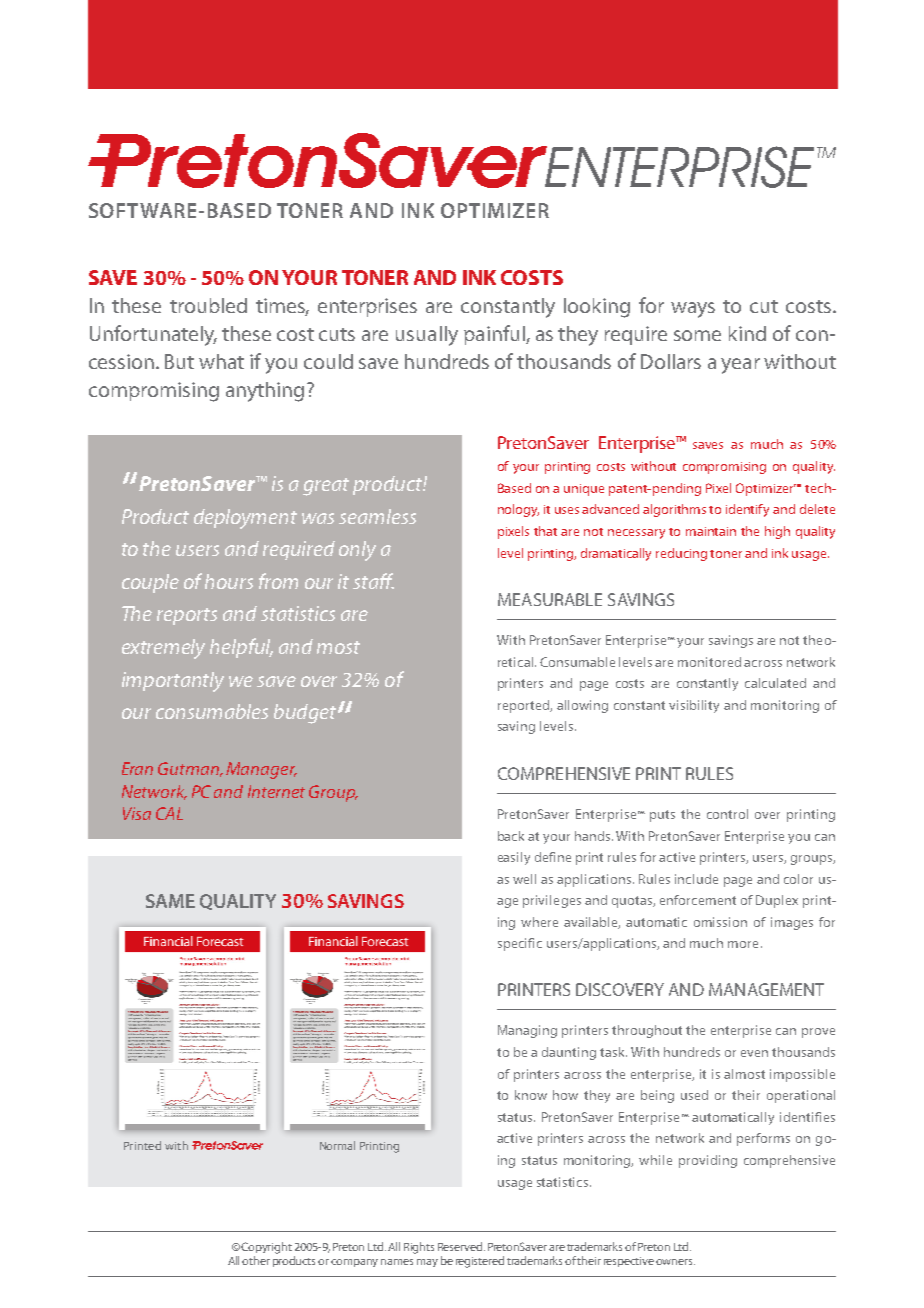  What do you see at coordinates (170, 901) in the page?
I see `SAME` at bounding box center [170, 901].
